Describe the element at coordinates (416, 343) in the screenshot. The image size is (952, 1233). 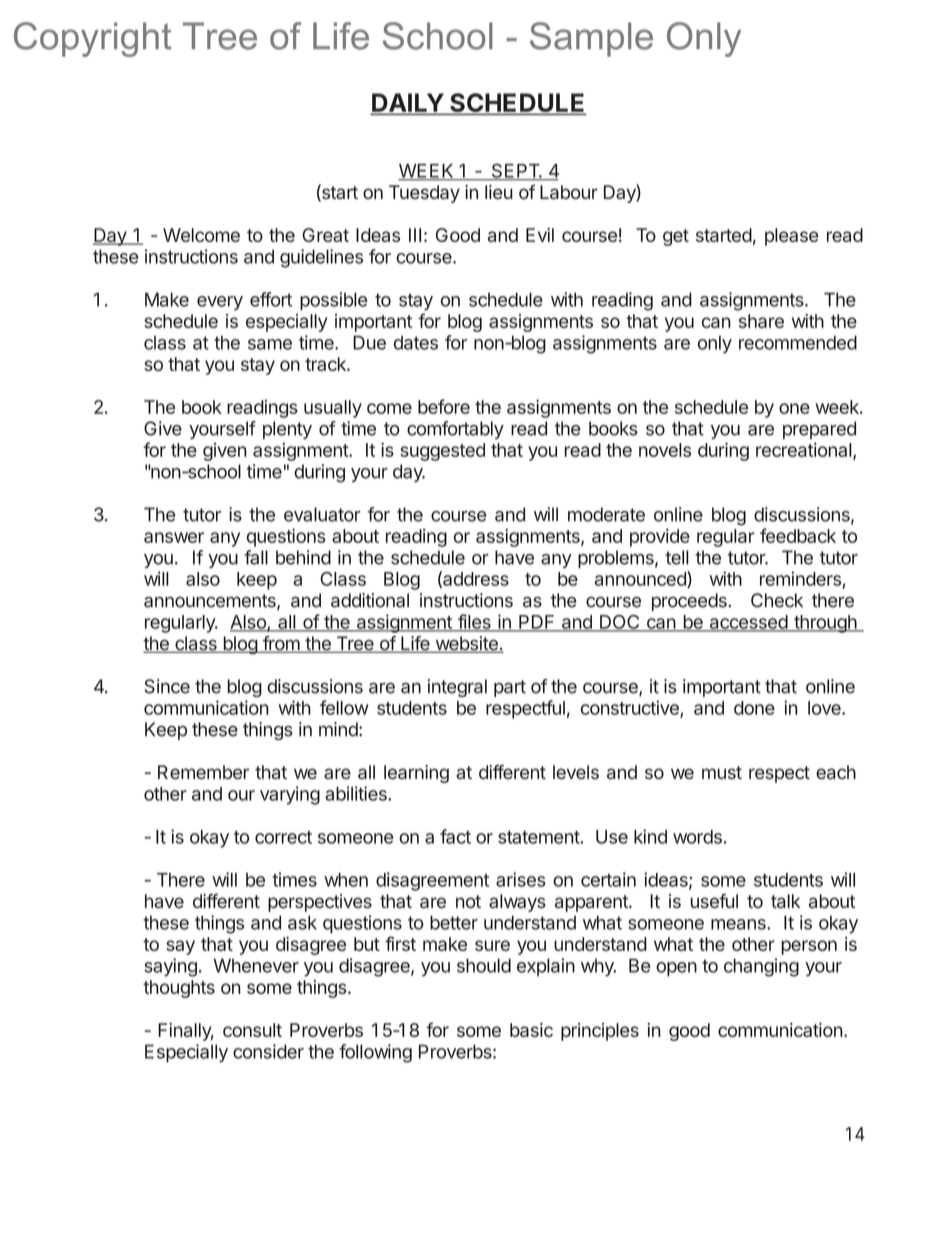
I see `dates` at that location.
